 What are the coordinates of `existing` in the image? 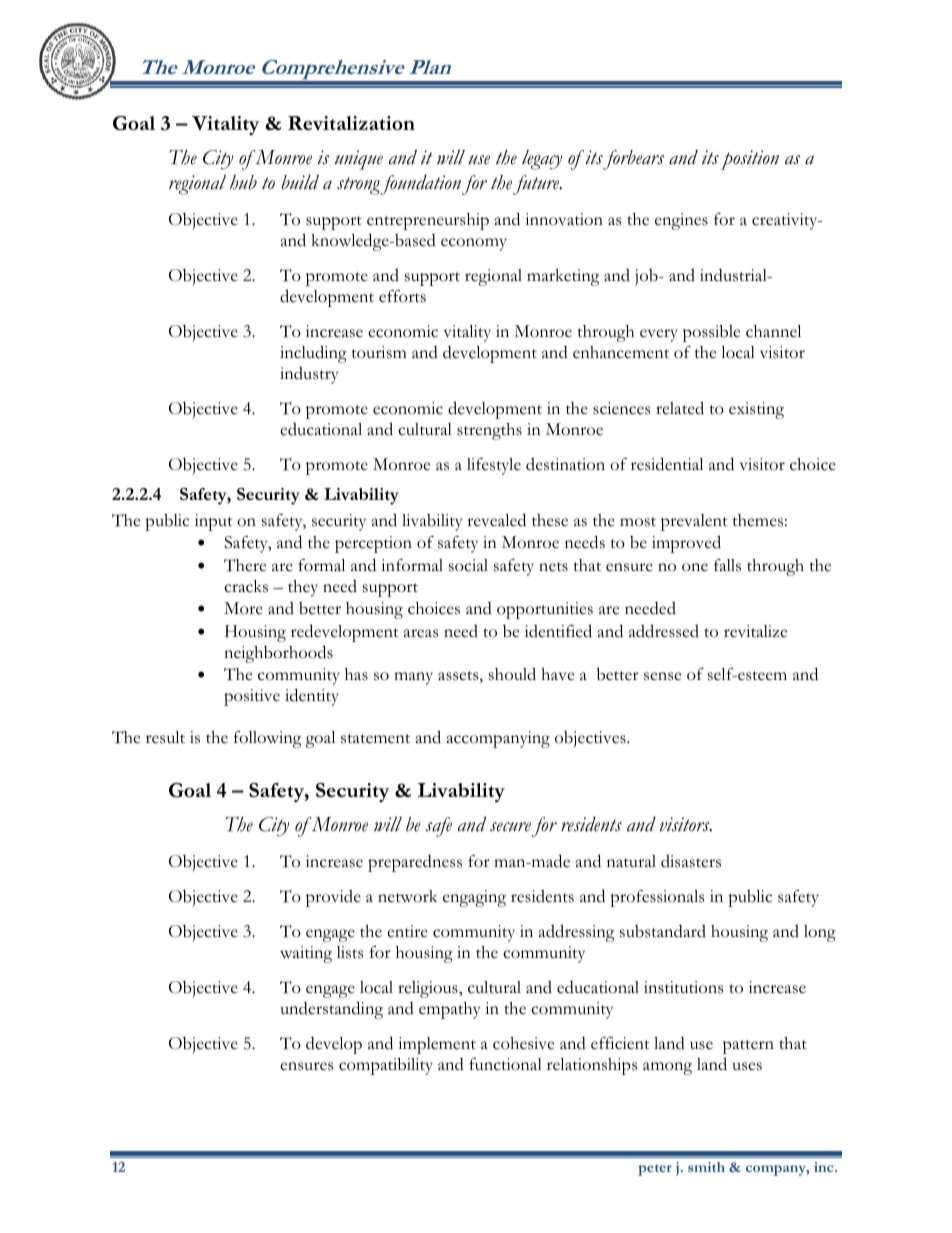 It's located at (756, 410).
